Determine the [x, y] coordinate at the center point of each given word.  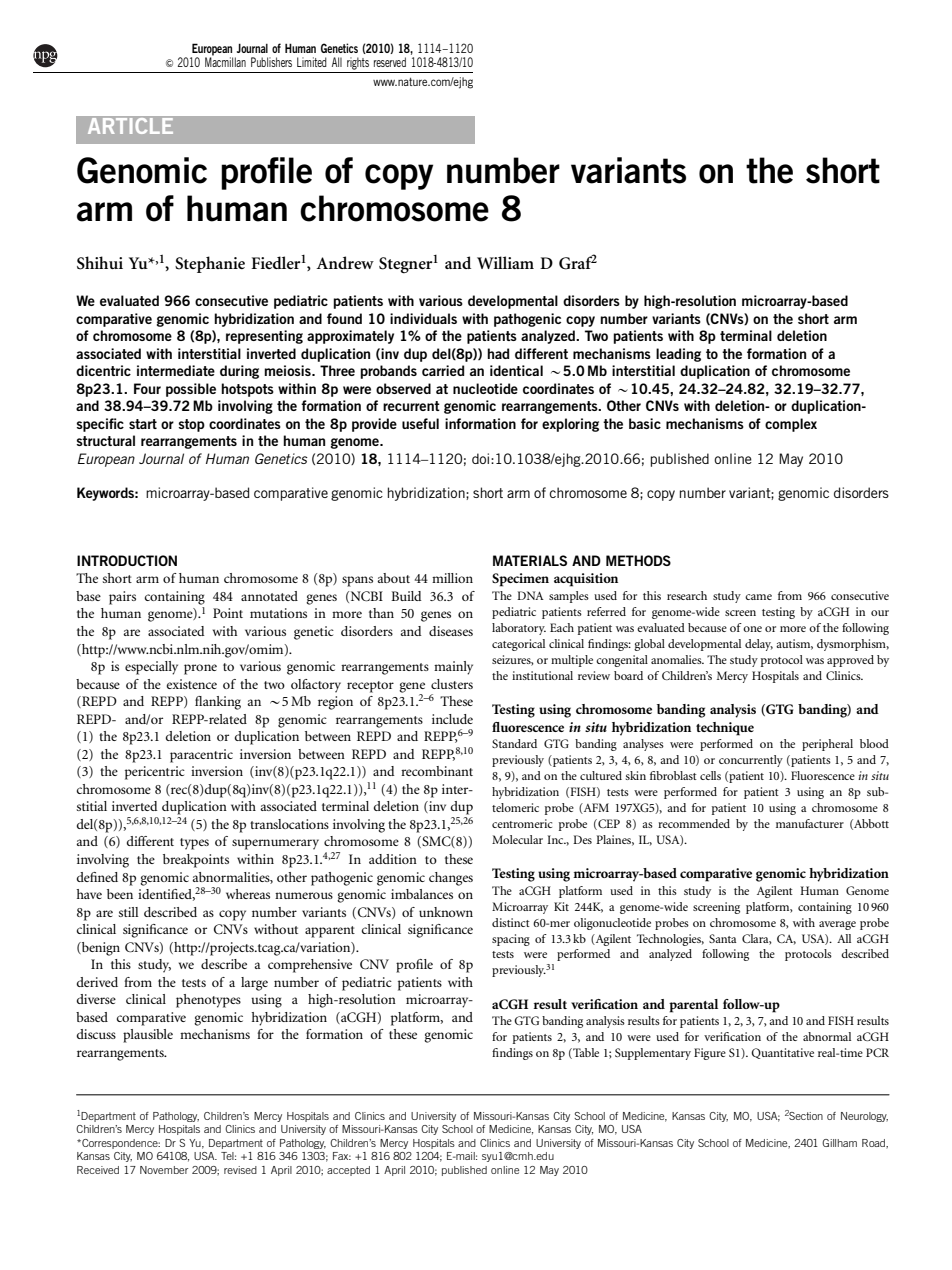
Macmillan [225, 61]
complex [791, 425]
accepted [348, 1171]
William [505, 262]
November [164, 1170]
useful [420, 423]
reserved [390, 62]
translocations [289, 824]
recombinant [437, 771]
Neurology [864, 1117]
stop [191, 425]
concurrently [751, 761]
